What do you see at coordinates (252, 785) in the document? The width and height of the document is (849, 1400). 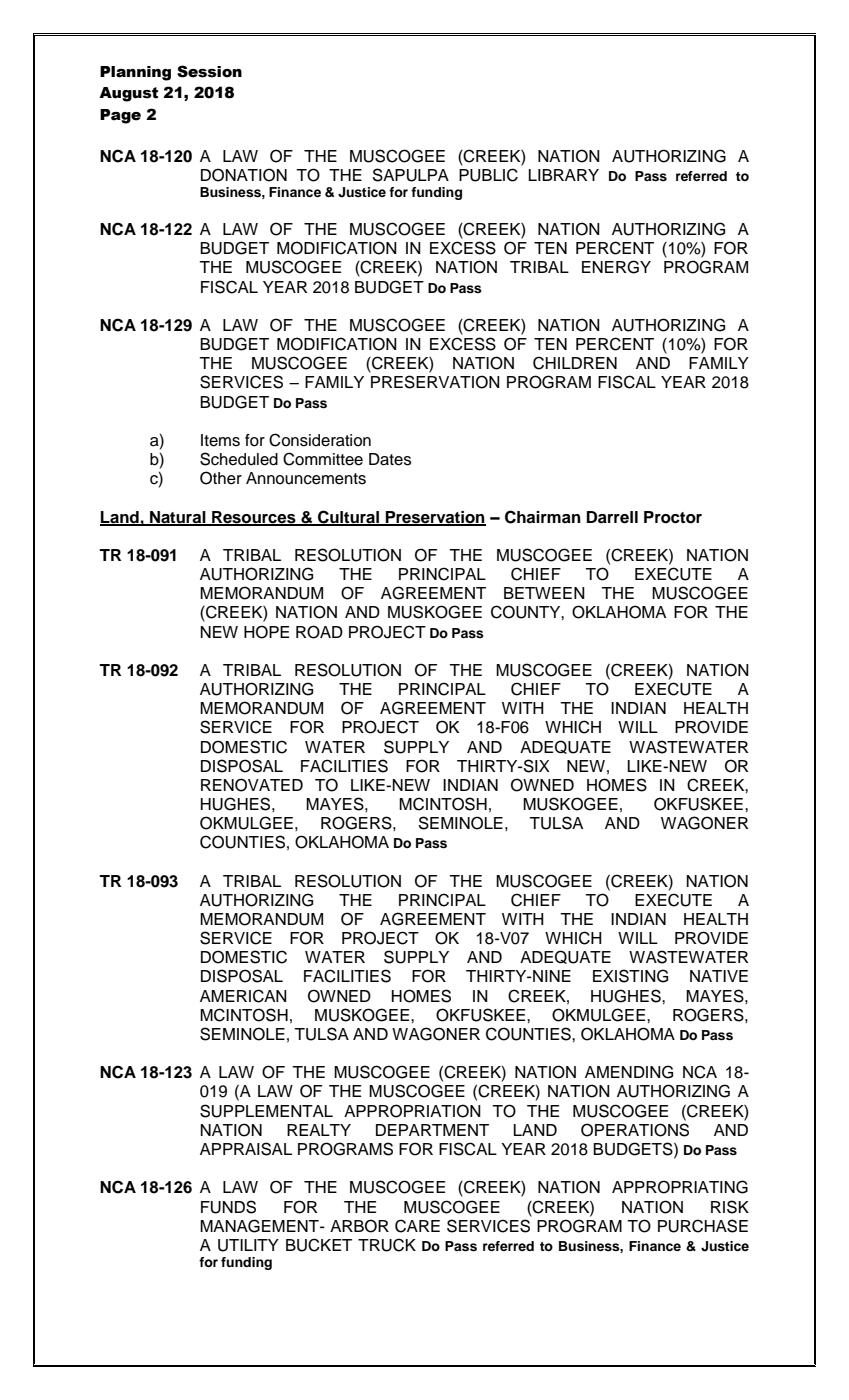 I see `RENOVATED` at bounding box center [252, 785].
